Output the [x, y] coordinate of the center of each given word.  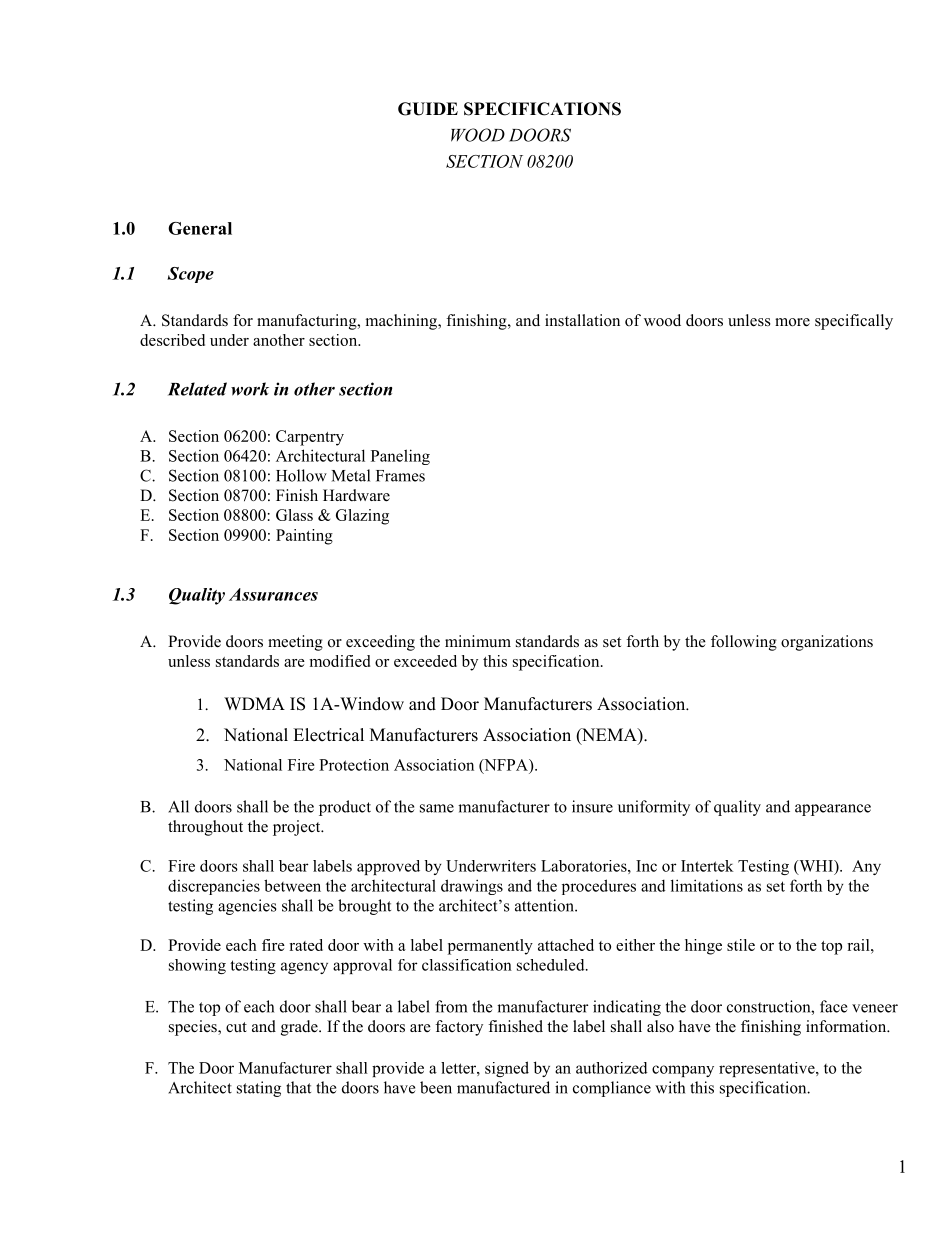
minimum [478, 641]
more [792, 322]
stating [259, 1089]
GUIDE [428, 109]
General [200, 228]
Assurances [273, 594]
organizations [827, 643]
